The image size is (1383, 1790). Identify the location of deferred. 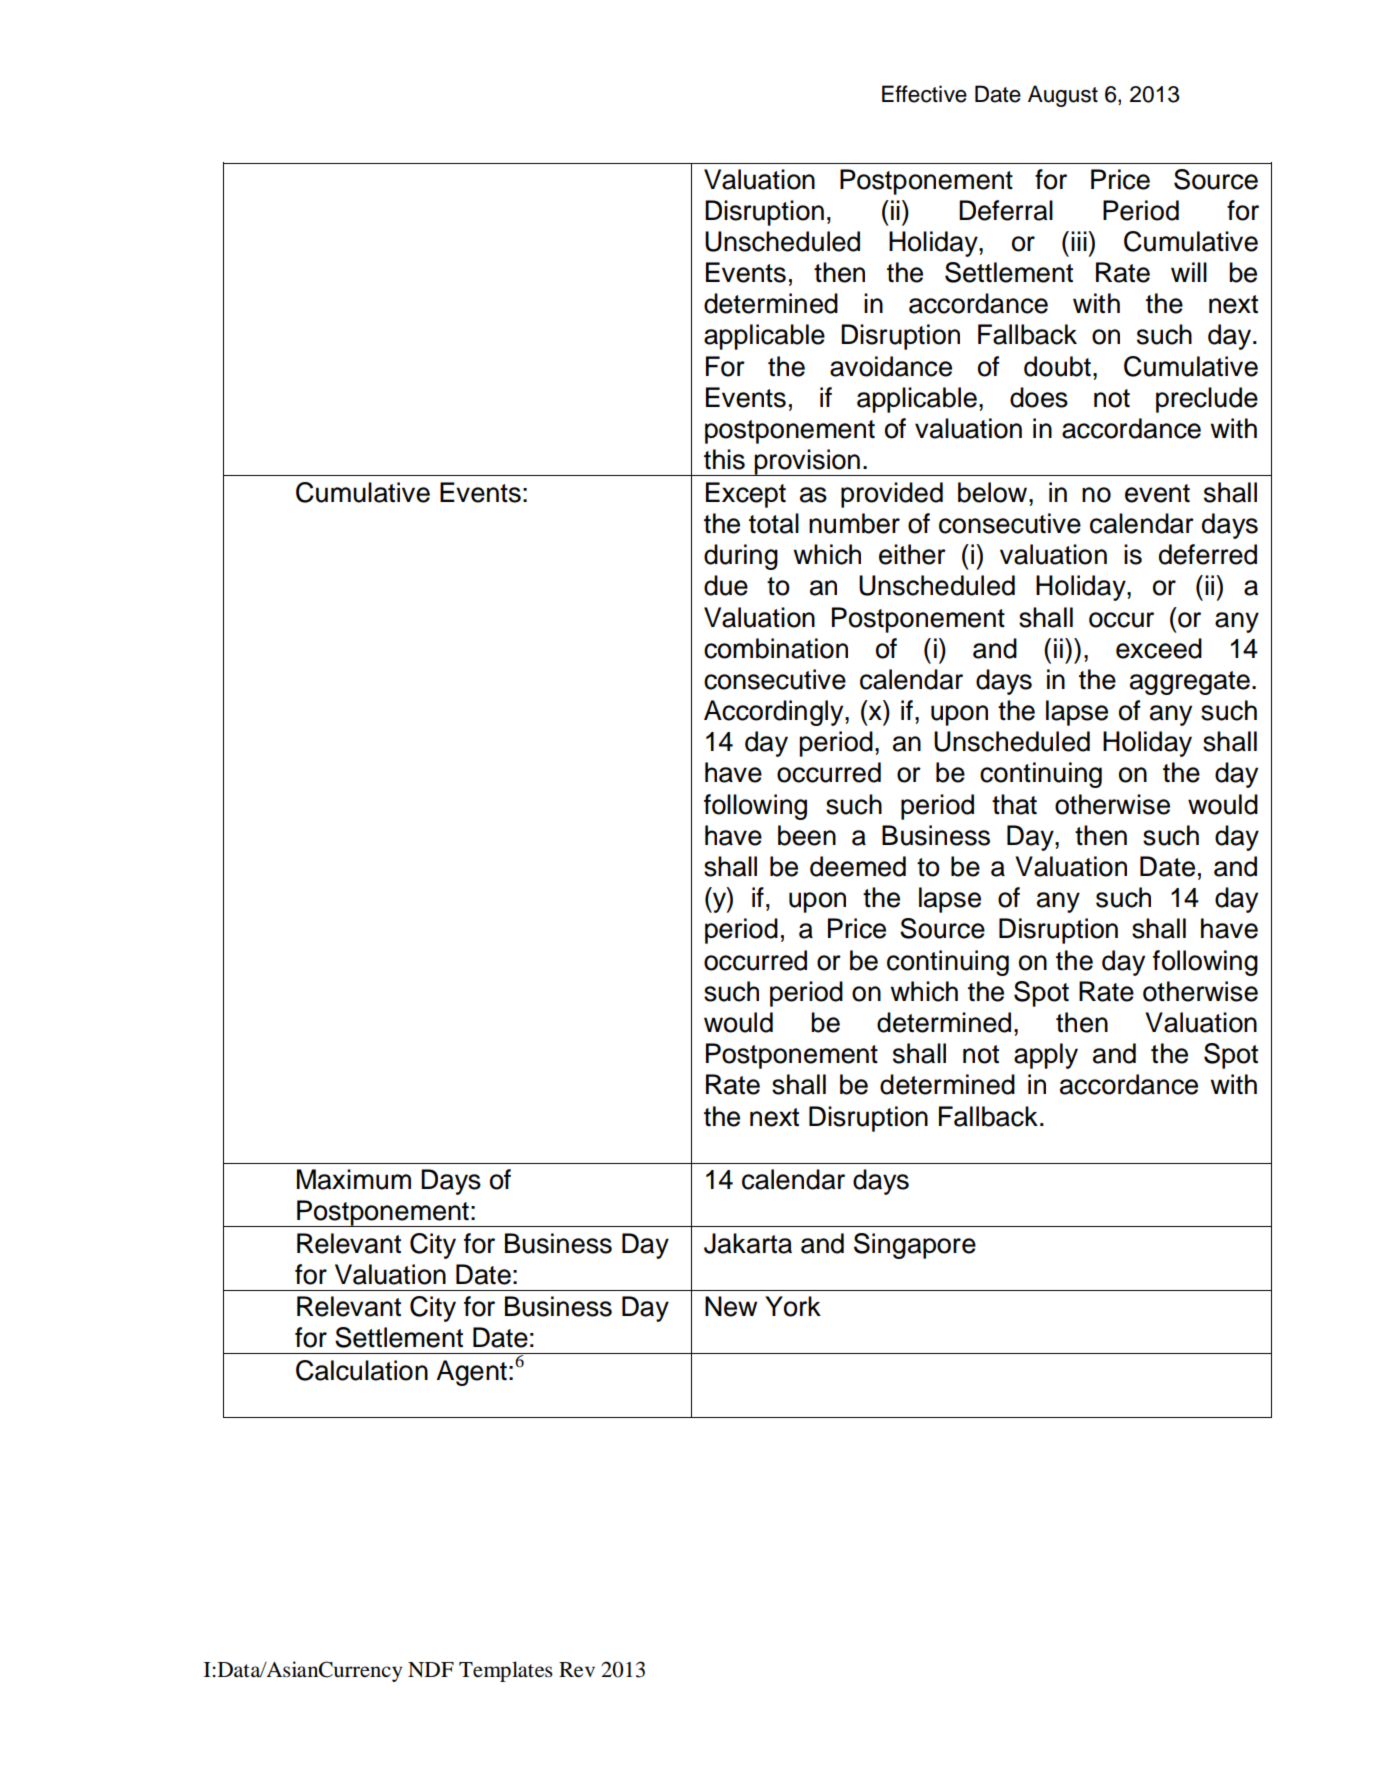
(1208, 554).
